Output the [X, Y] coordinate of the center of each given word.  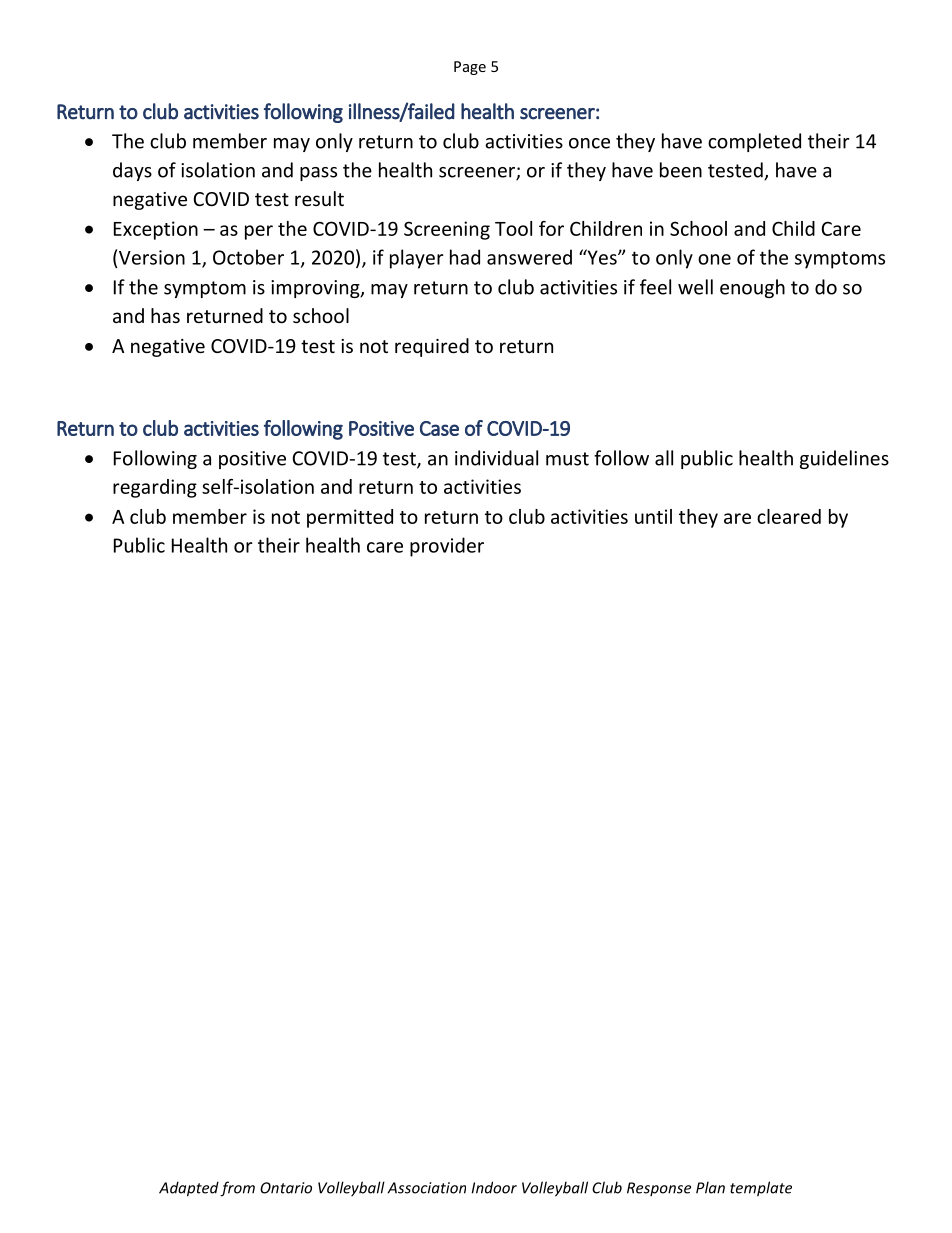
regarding [155, 488]
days [132, 171]
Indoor [494, 1187]
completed [754, 142]
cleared [789, 516]
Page [470, 68]
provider [447, 547]
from [237, 1189]
